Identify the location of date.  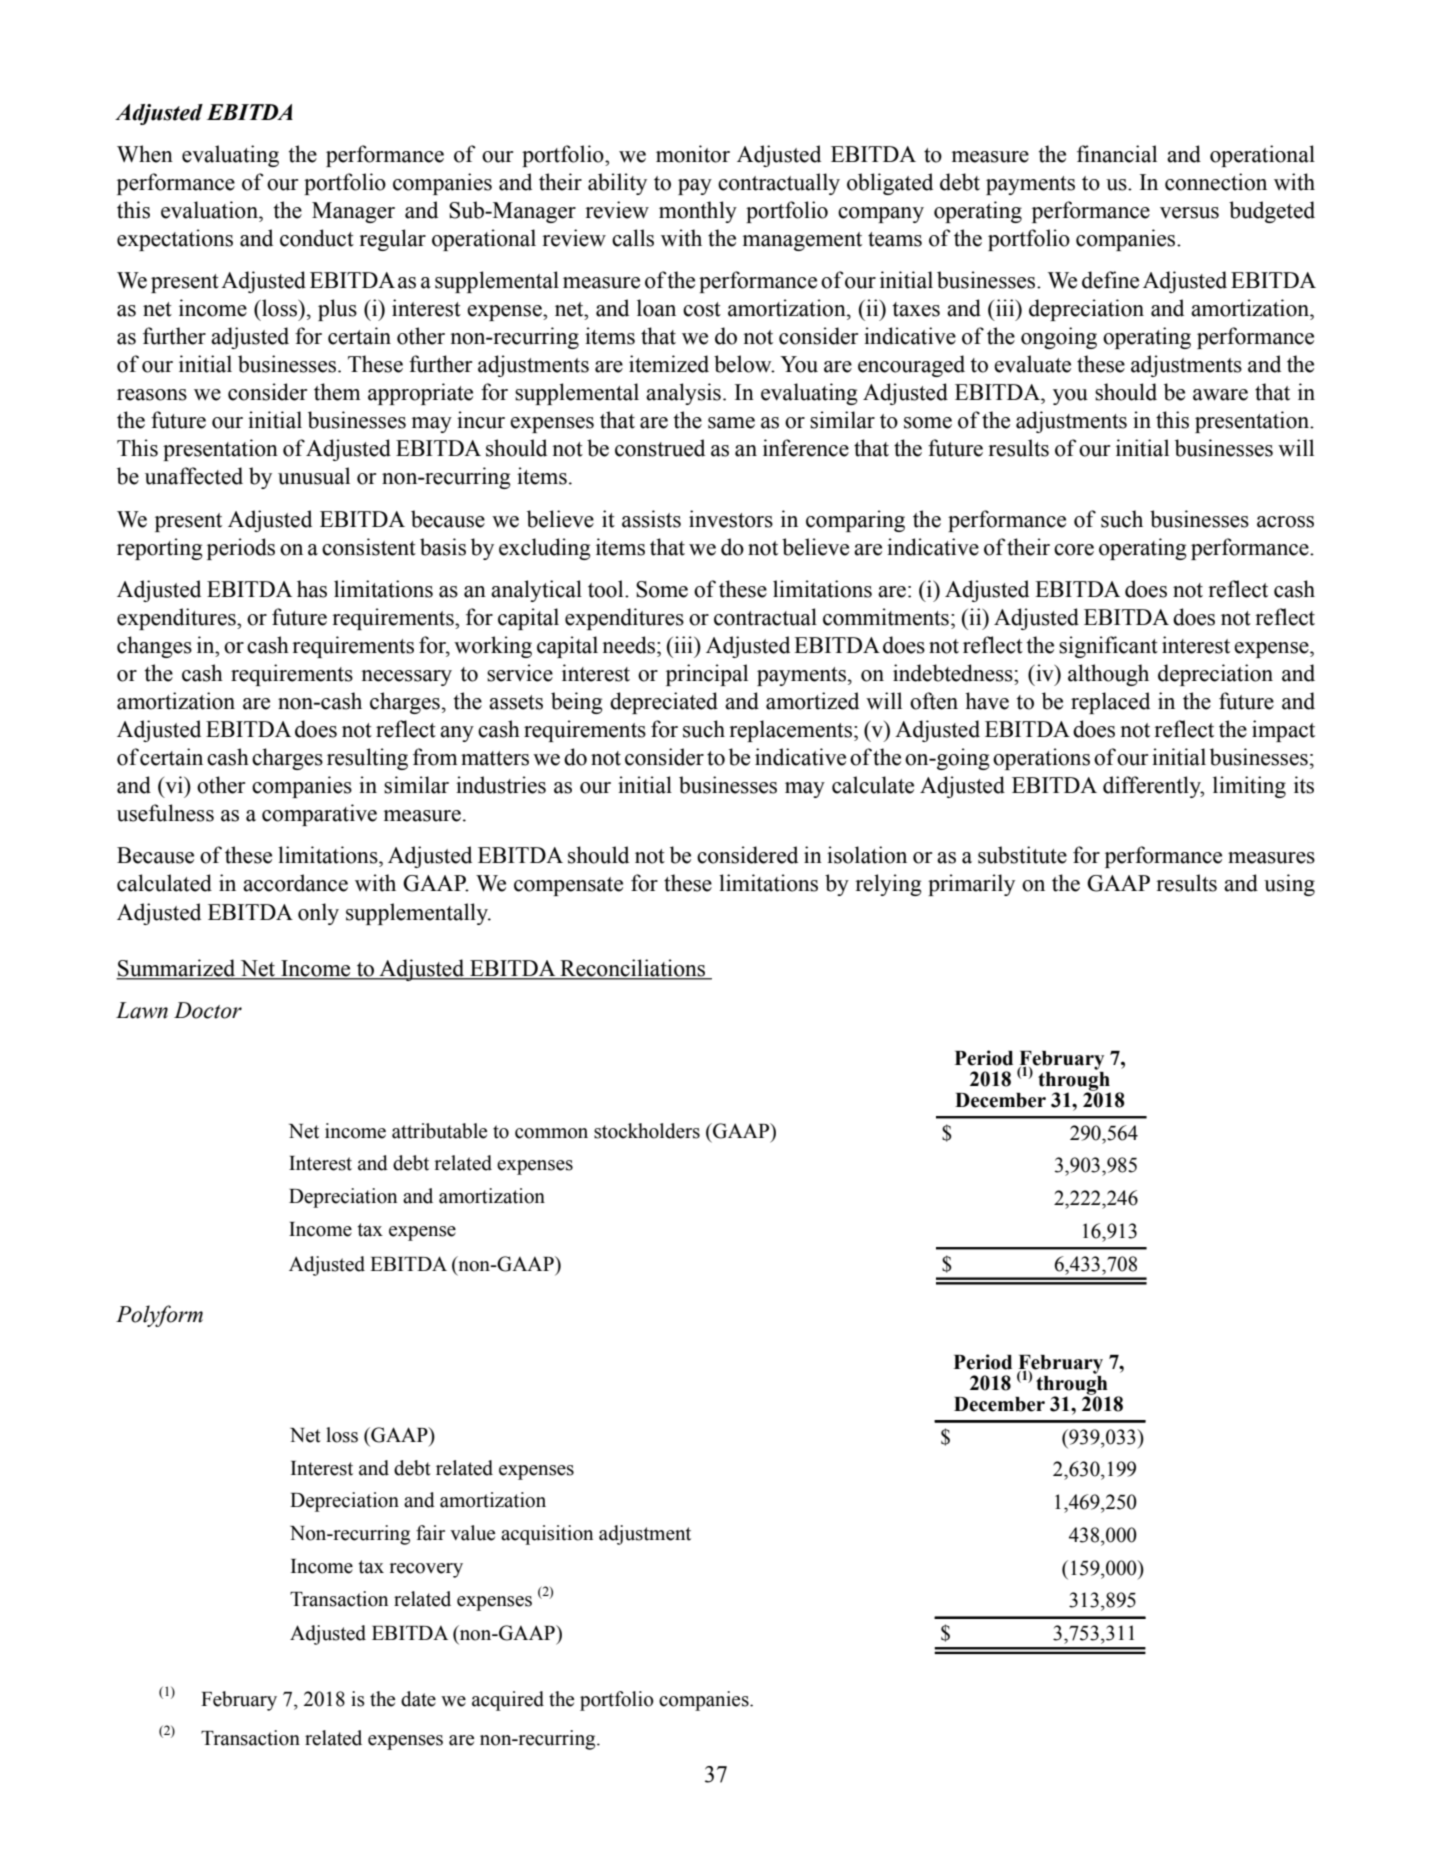
(418, 1699).
